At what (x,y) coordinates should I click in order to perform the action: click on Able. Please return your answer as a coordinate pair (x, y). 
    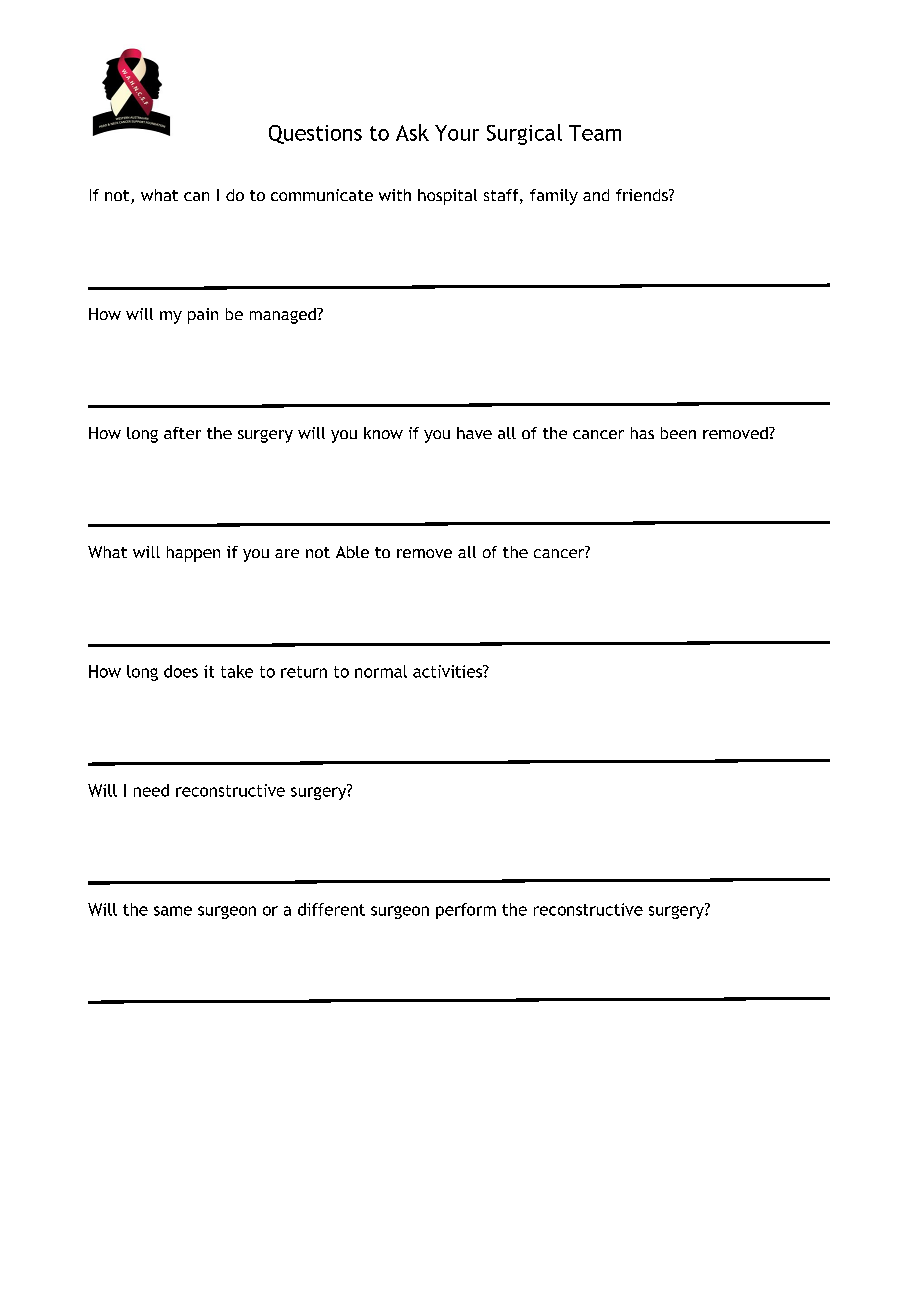
    Looking at the image, I should click on (352, 552).
